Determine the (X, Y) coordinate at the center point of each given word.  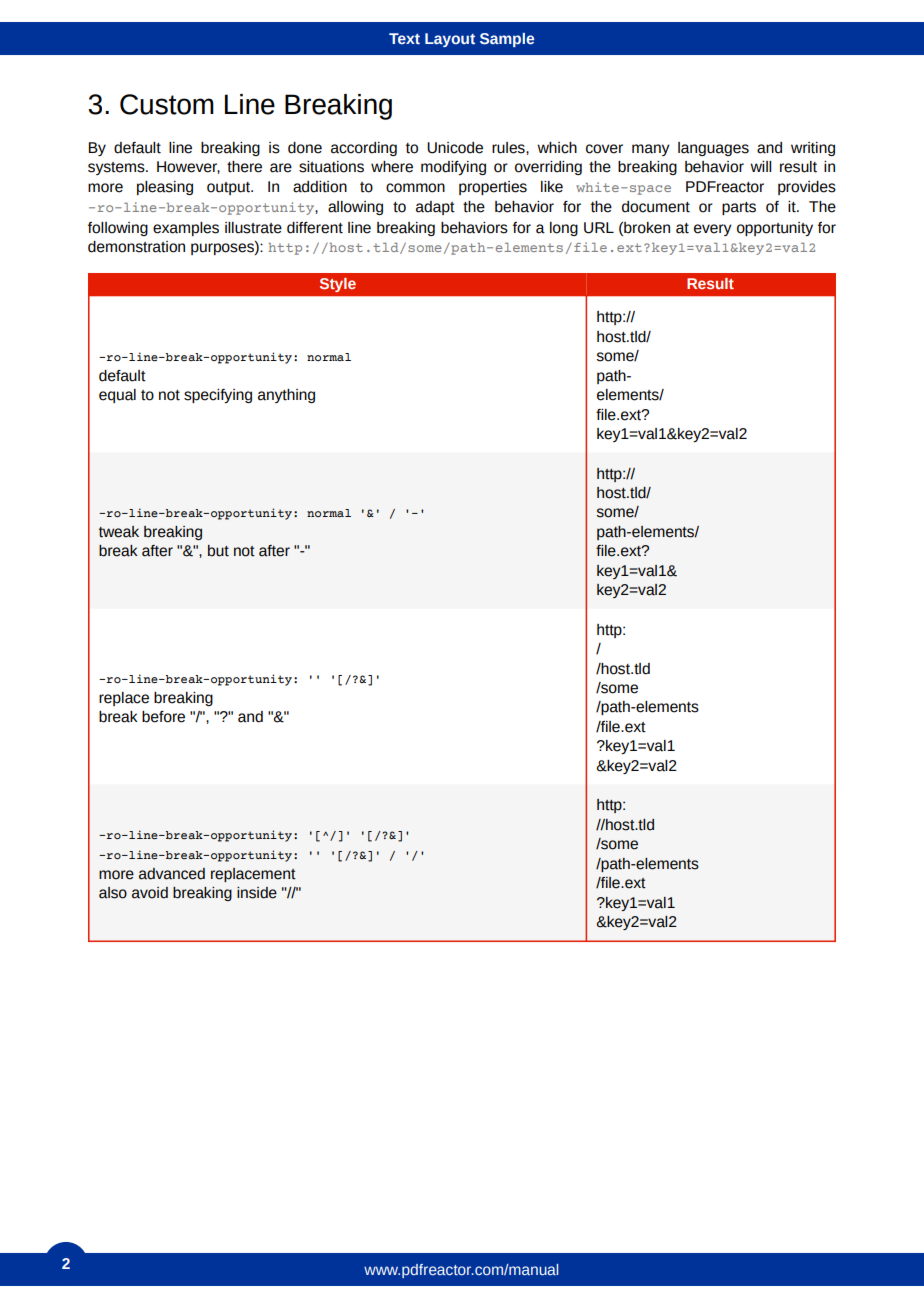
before (163, 717)
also (113, 893)
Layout (450, 40)
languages (713, 149)
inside (257, 893)
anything (286, 396)
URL (599, 228)
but (218, 551)
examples (186, 229)
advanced (172, 874)
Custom (167, 104)
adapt (435, 208)
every (713, 230)
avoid (150, 893)
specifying (218, 396)
